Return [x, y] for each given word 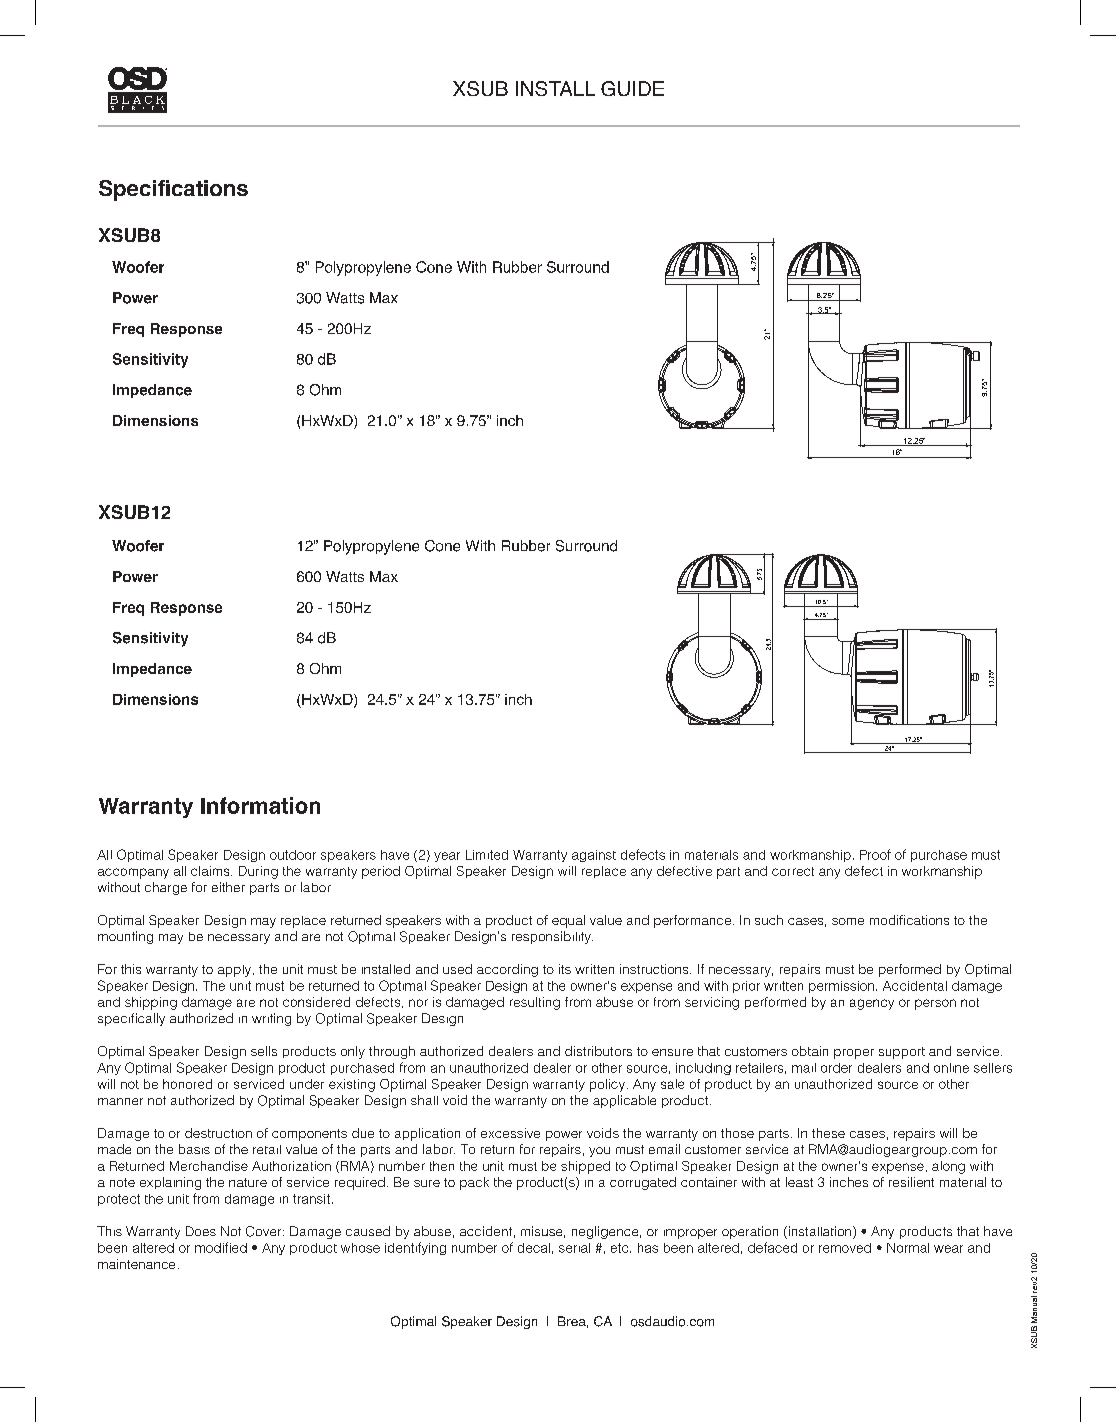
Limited [487, 855]
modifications [909, 920]
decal [534, 1248]
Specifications [173, 190]
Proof [875, 854]
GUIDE [632, 88]
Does [201, 1231]
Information [260, 805]
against [594, 856]
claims [211, 871]
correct [793, 871]
